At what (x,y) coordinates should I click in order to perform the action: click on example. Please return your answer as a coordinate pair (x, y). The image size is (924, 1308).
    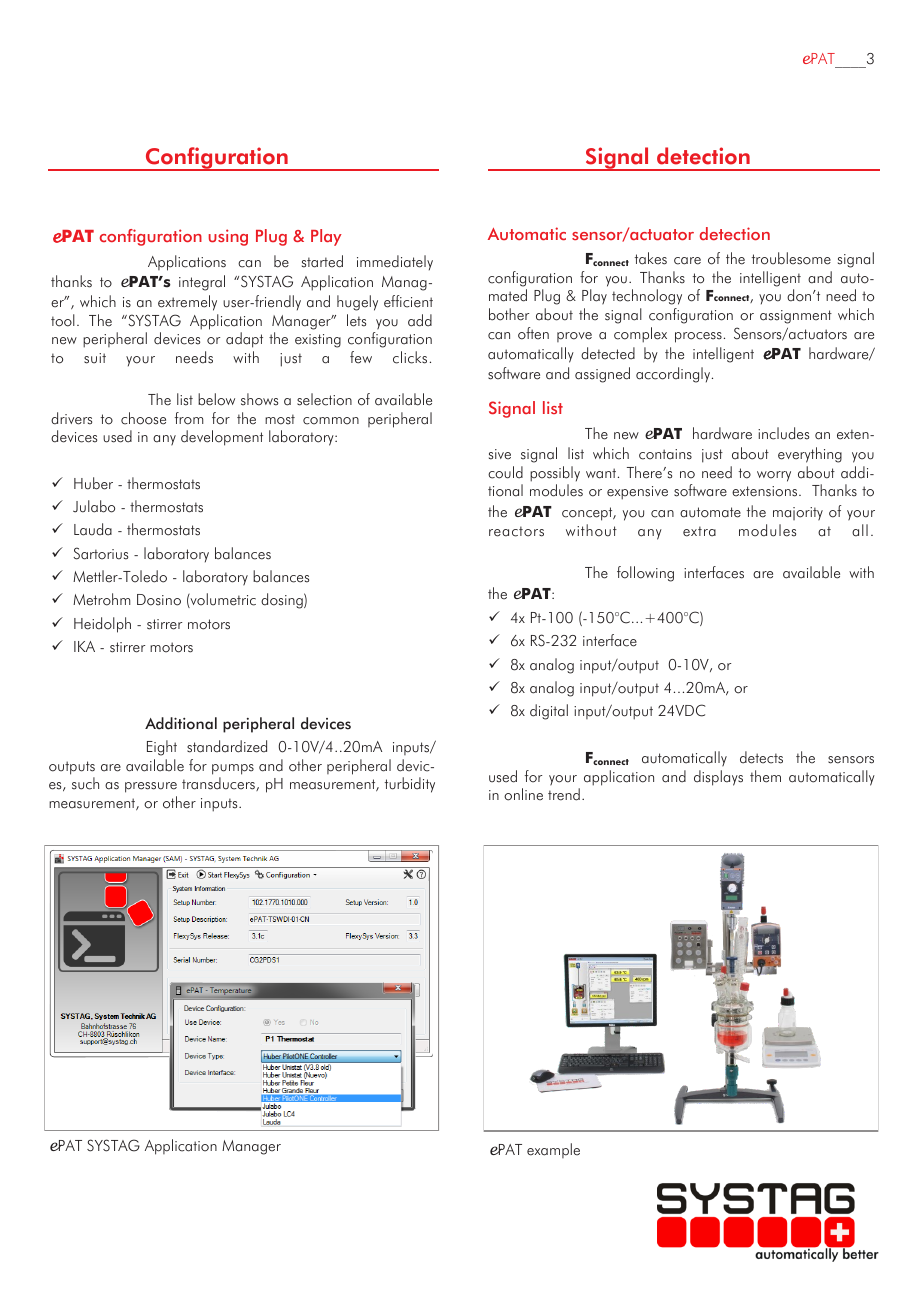
    Looking at the image, I should click on (553, 1150).
